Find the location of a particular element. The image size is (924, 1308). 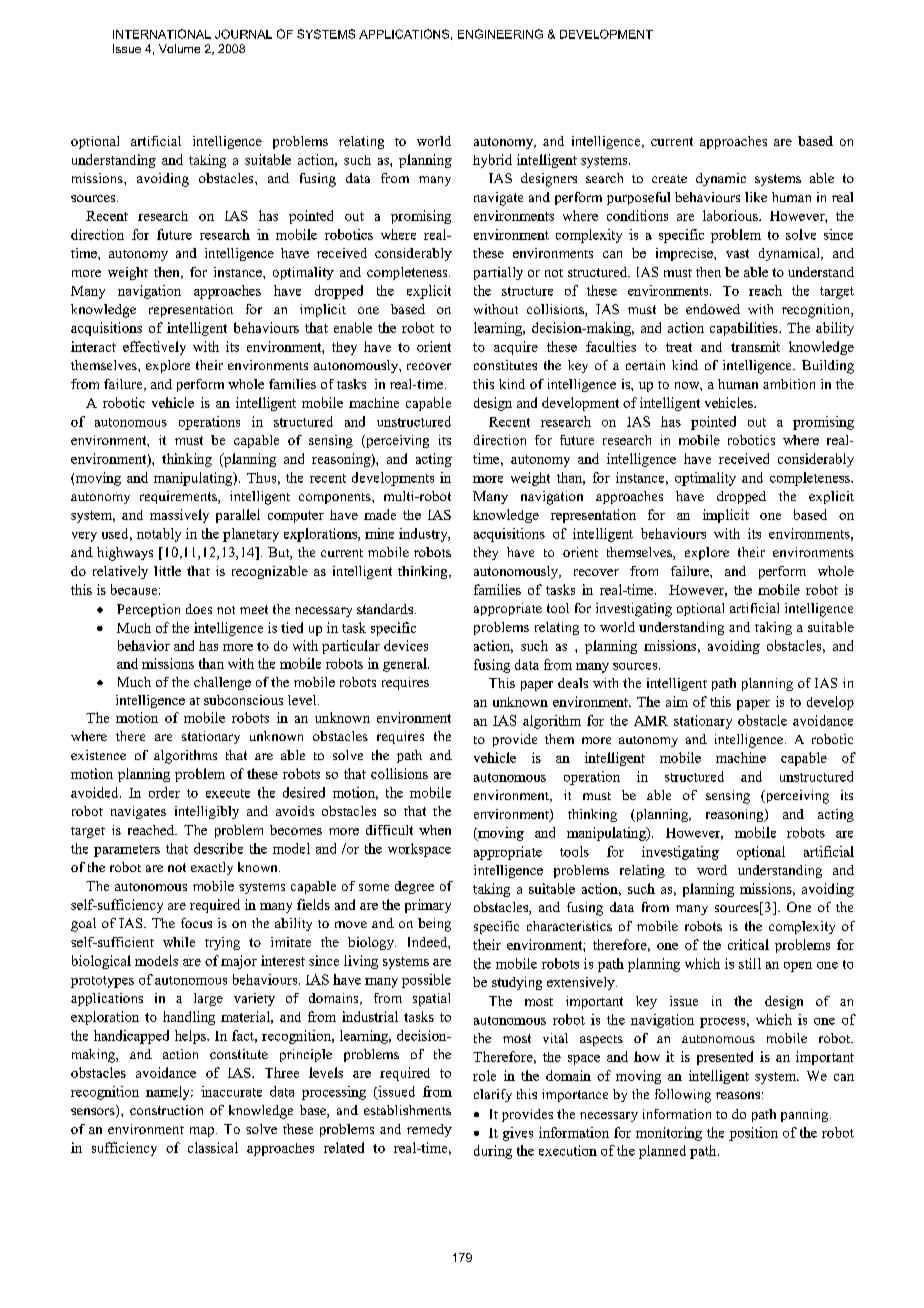

requirements is located at coordinates (179, 497).
